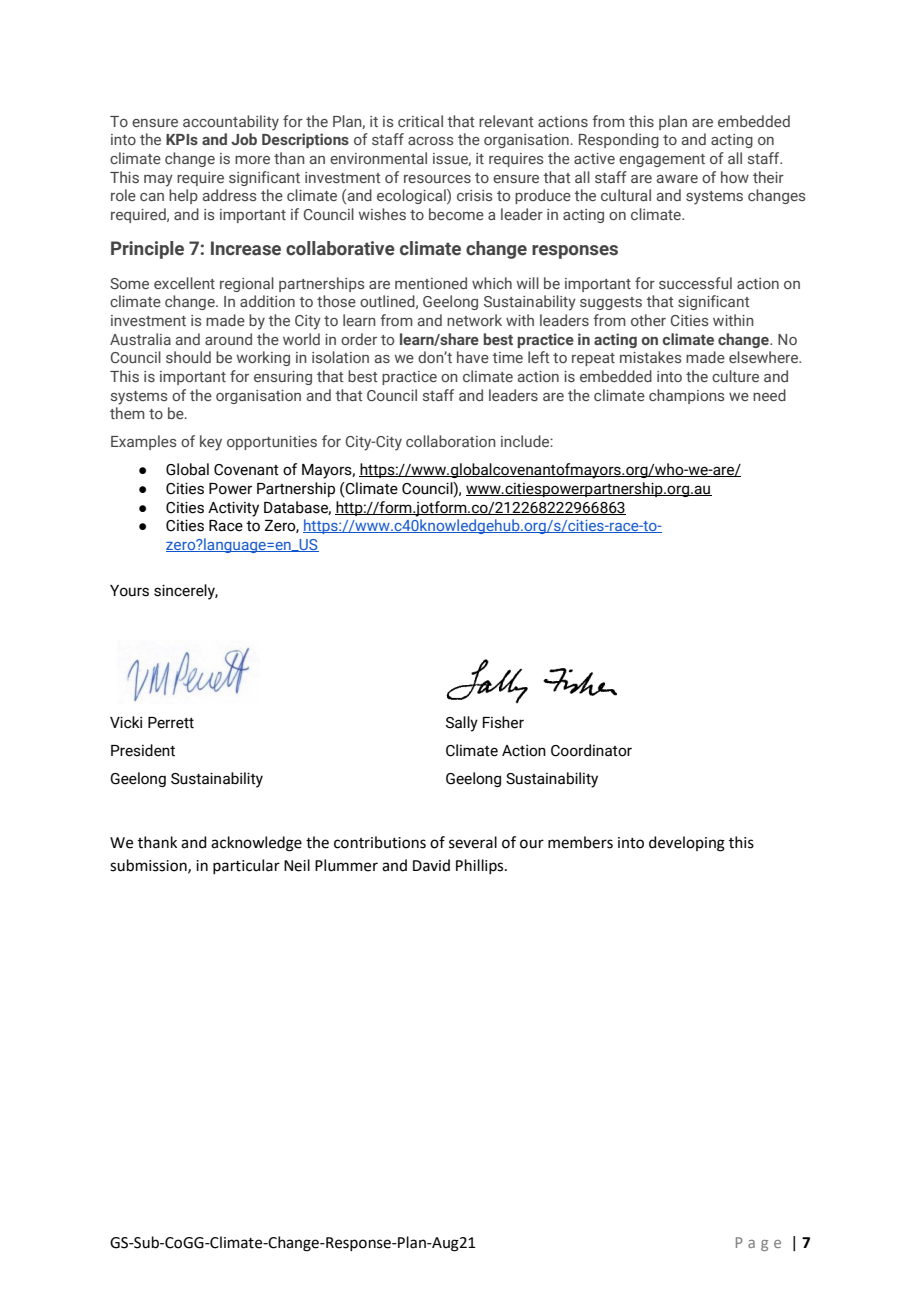 The image size is (924, 1308). Describe the element at coordinates (687, 844) in the image. I see `developing` at that location.
